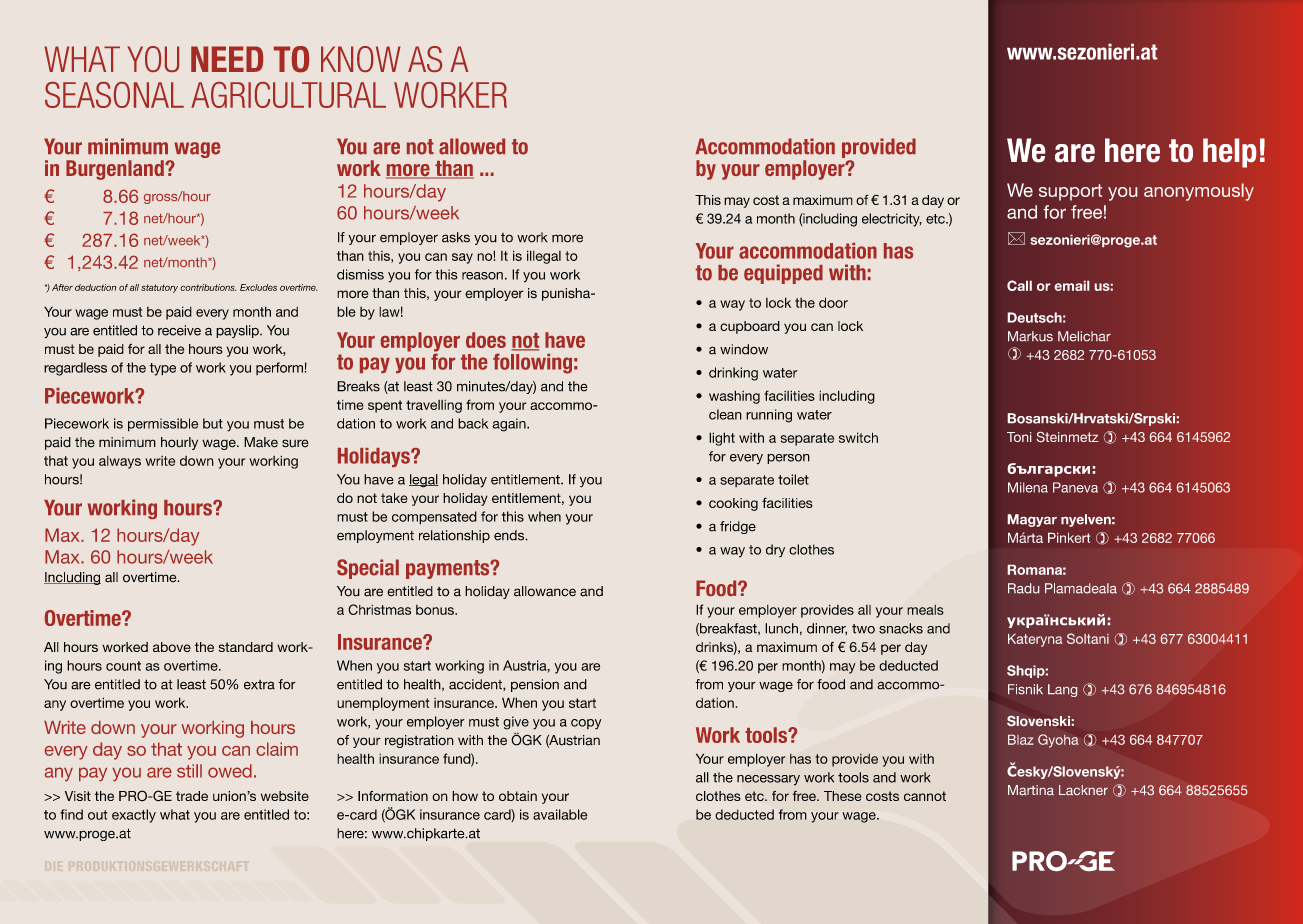 The height and width of the document is (924, 1303). Describe the element at coordinates (227, 59) in the document. I see `NEED` at that location.
